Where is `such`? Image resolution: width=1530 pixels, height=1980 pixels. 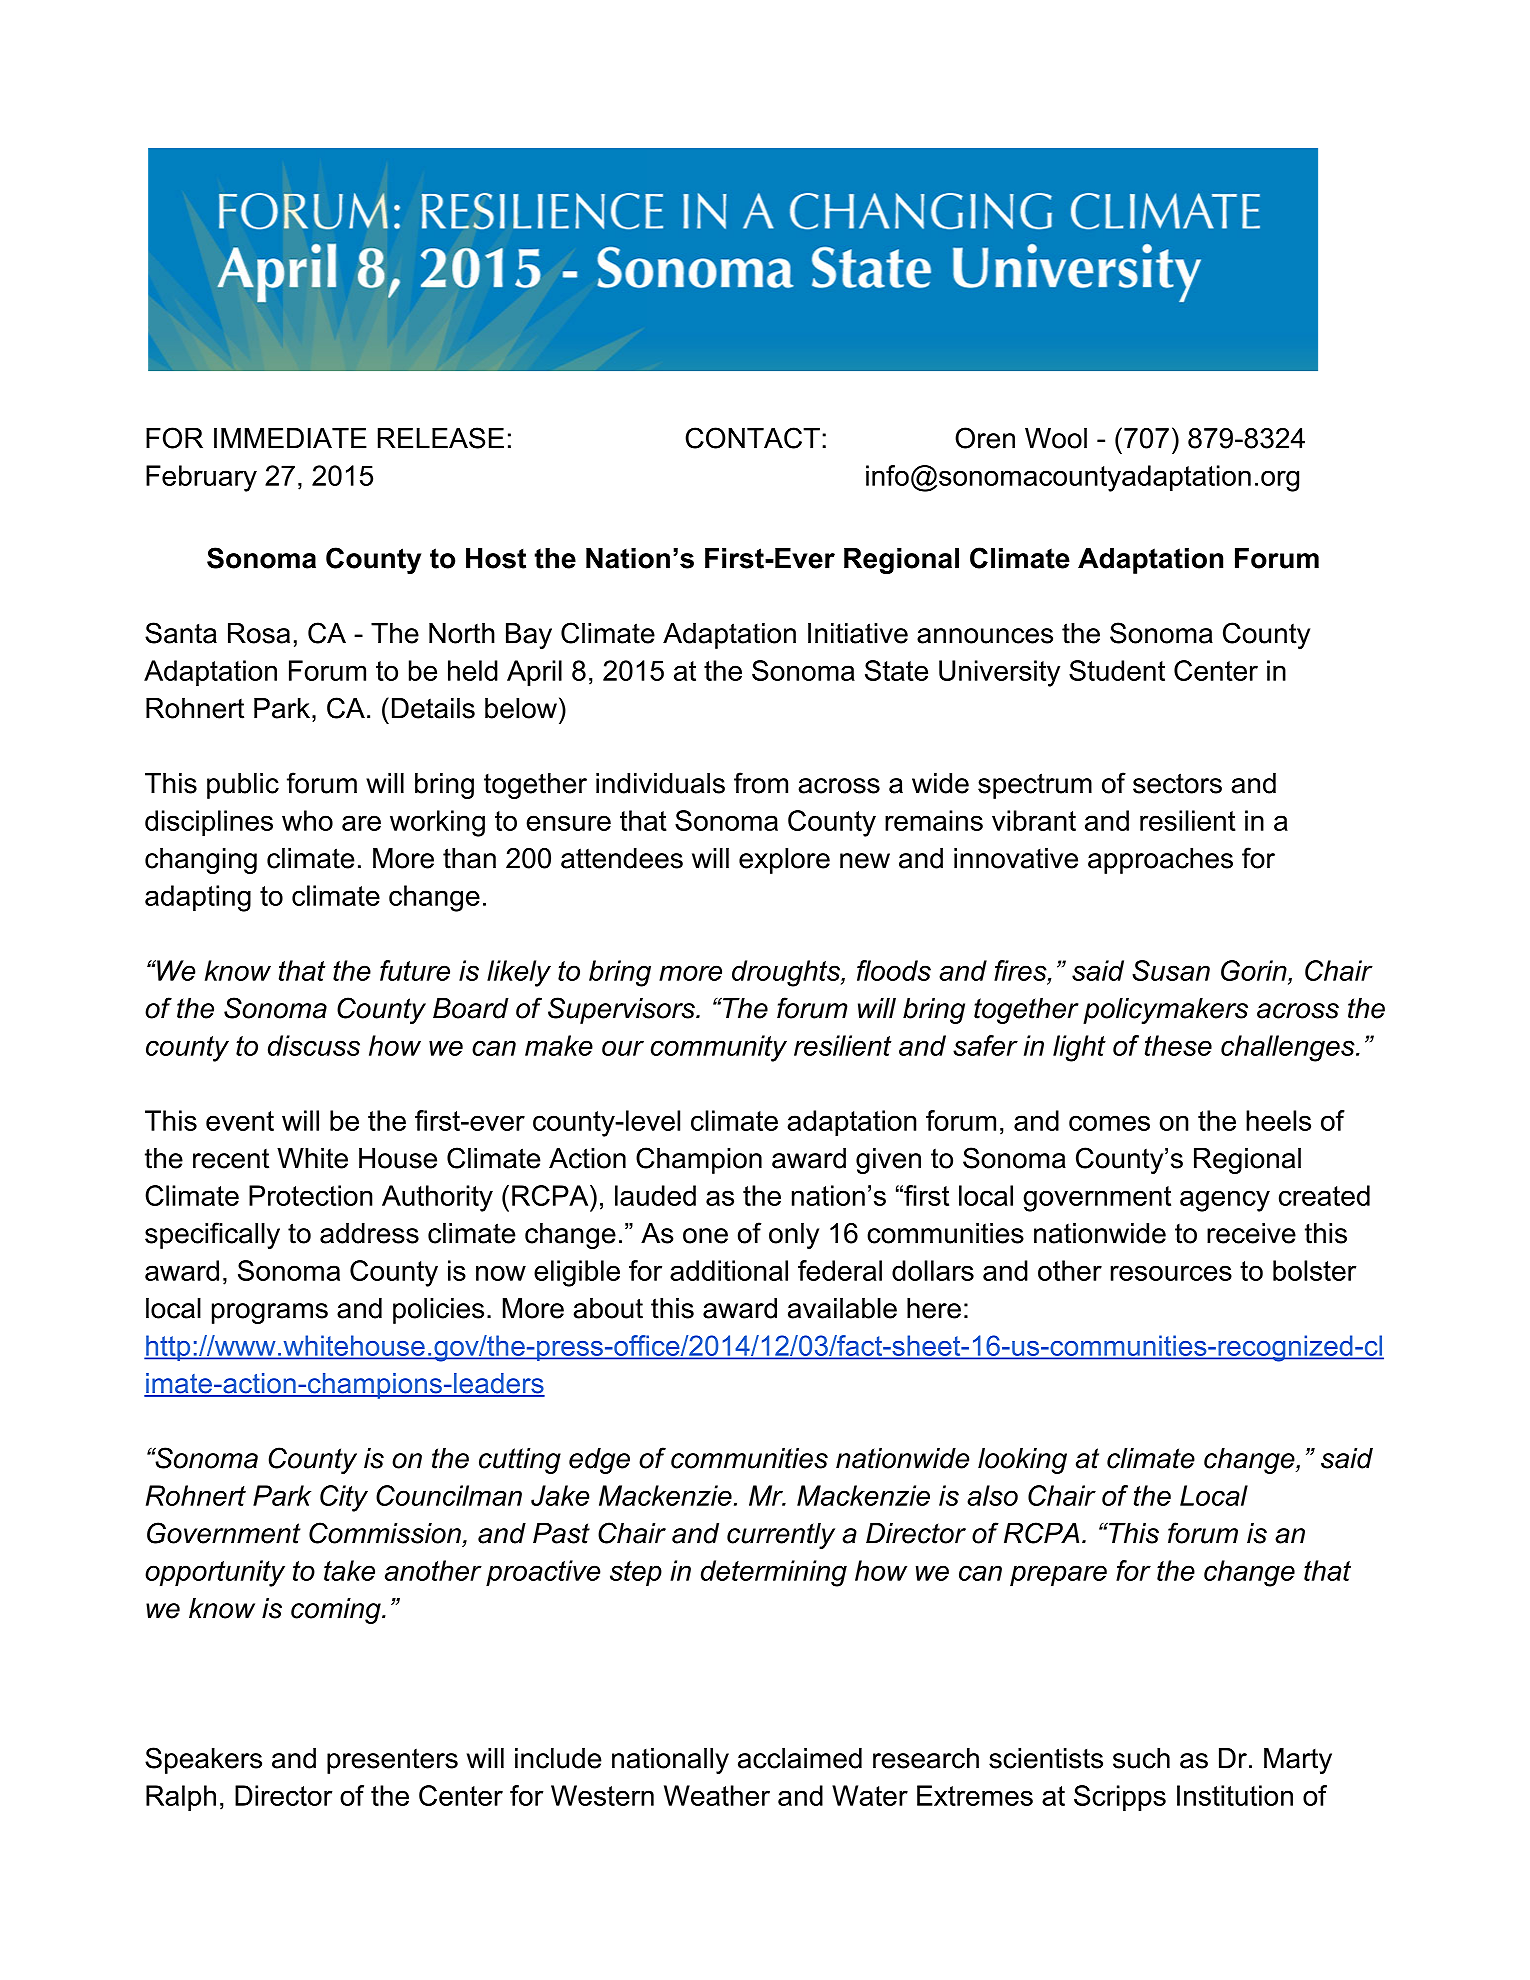
such is located at coordinates (1141, 1758).
